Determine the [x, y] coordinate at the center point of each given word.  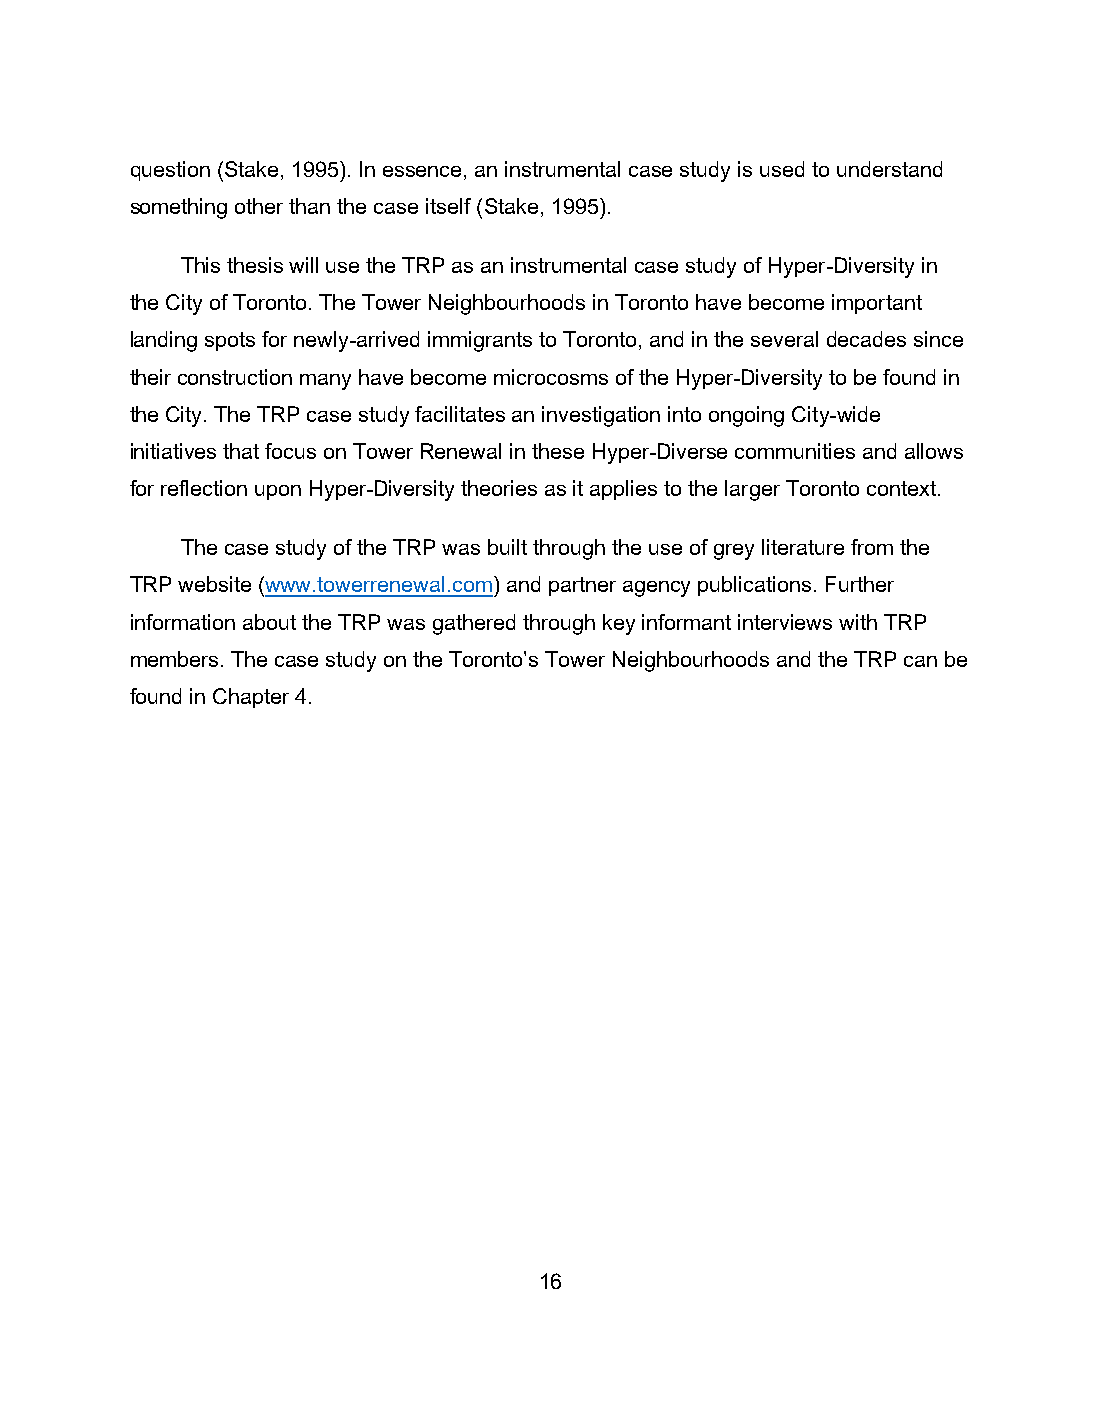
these [558, 451]
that [241, 451]
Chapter [251, 698]
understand [889, 169]
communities [795, 451]
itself [448, 206]
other [259, 206]
